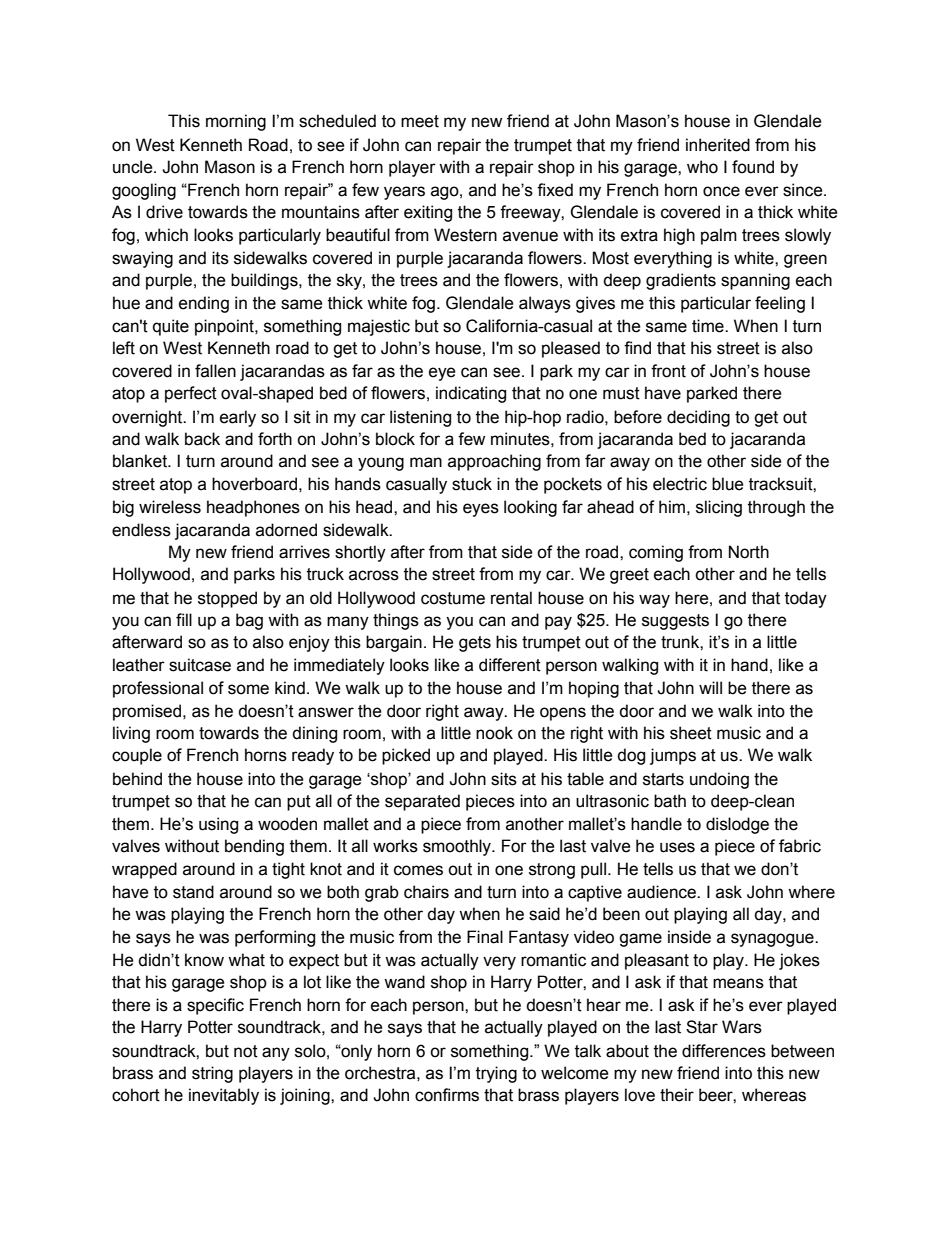 Image resolution: width=952 pixels, height=1233 pixels. I want to click on meet, so click(420, 121).
